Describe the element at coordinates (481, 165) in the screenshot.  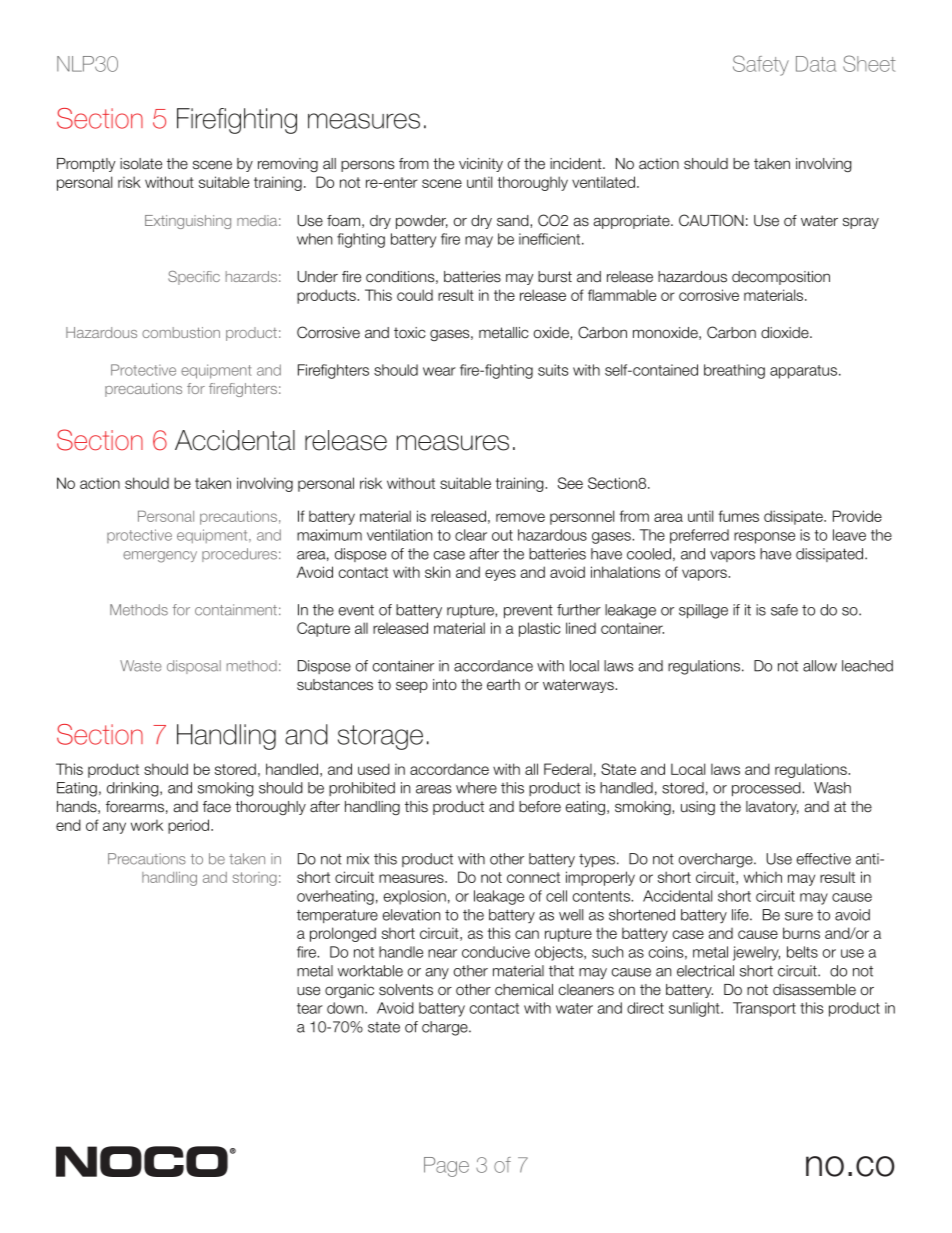
I see `vicinity` at that location.
